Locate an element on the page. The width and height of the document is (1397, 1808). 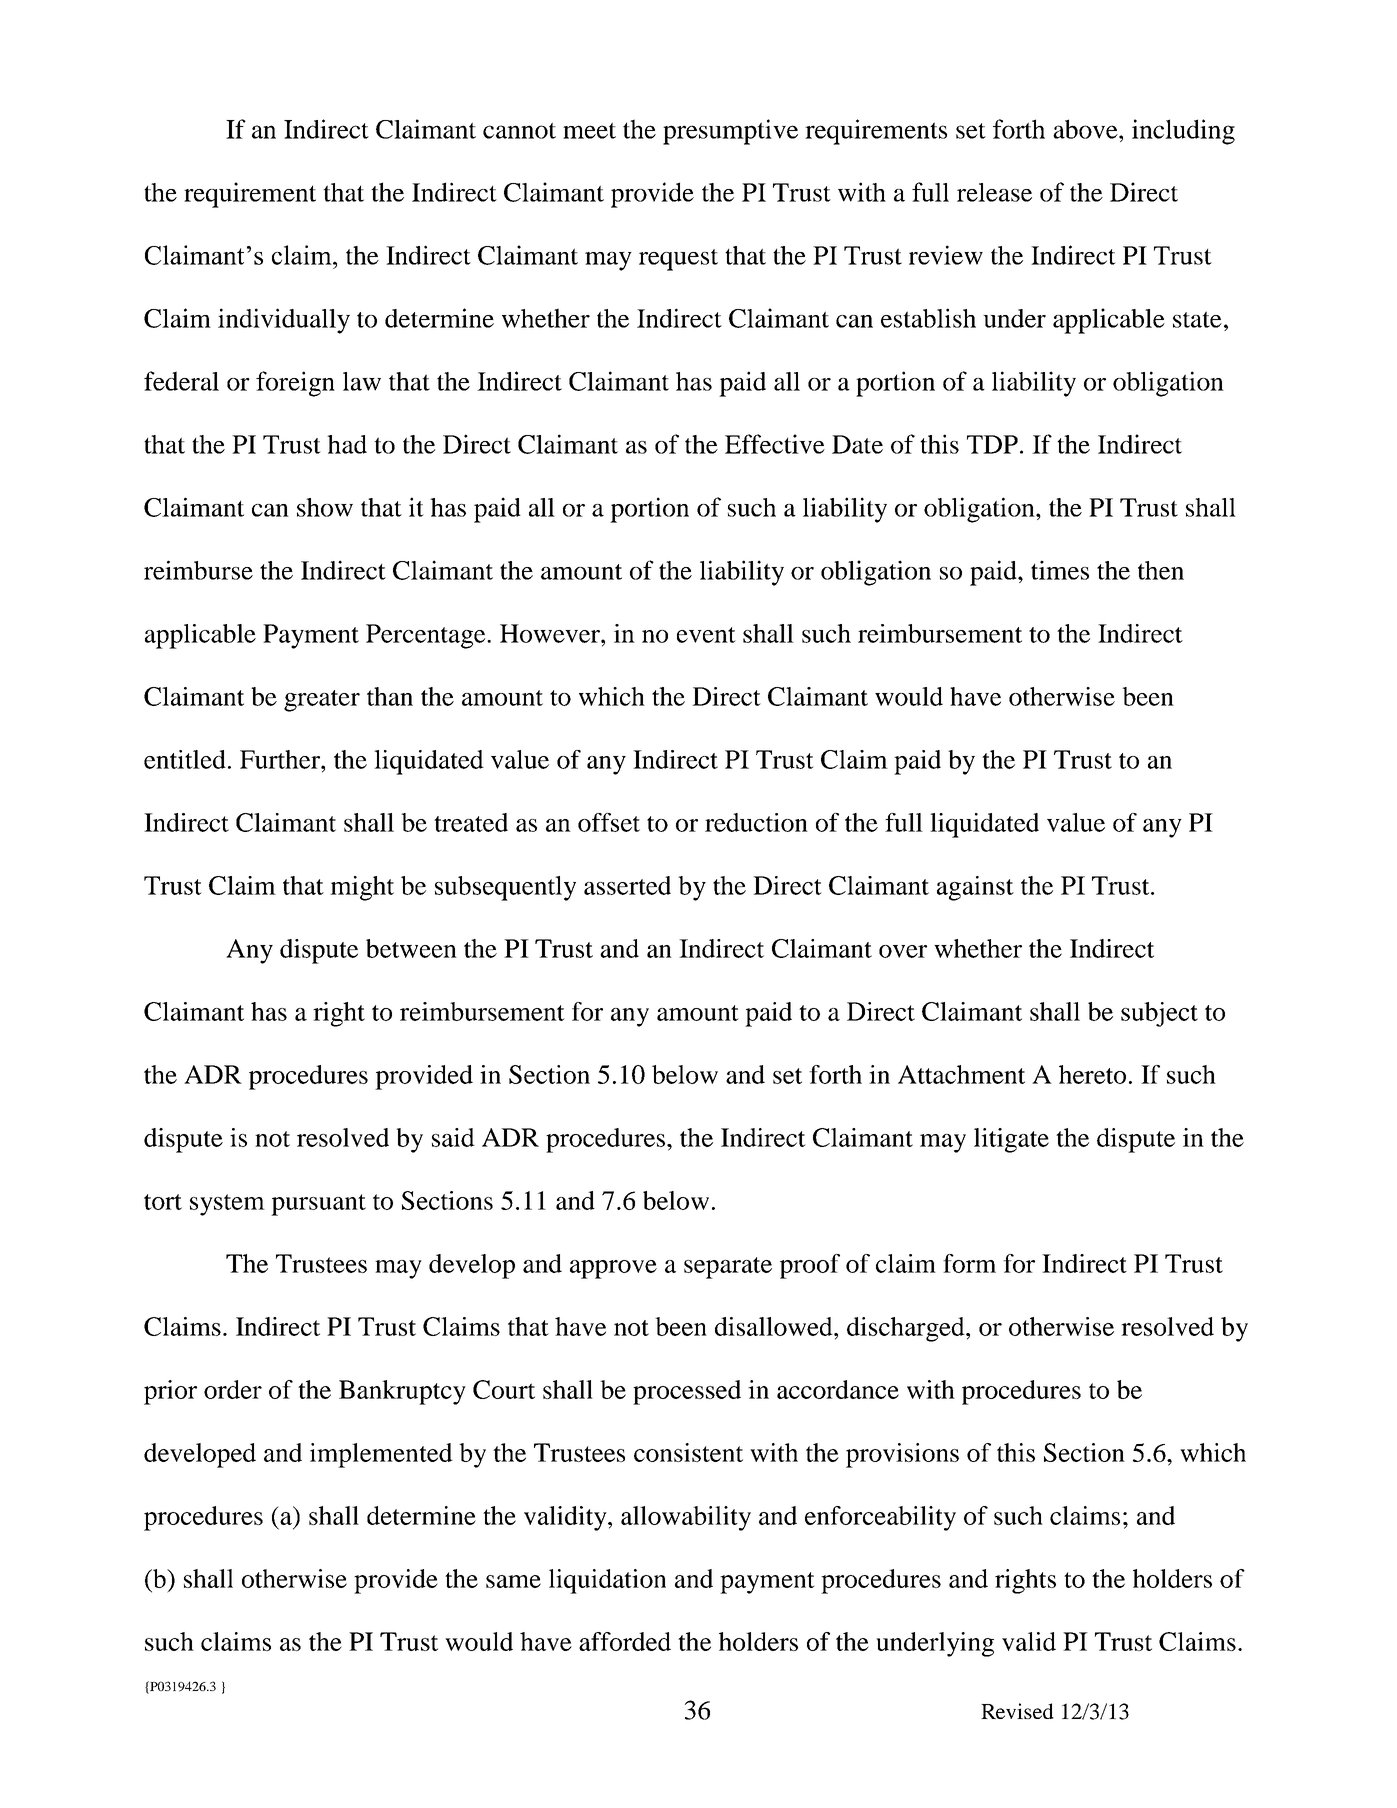
asserted is located at coordinates (627, 885).
